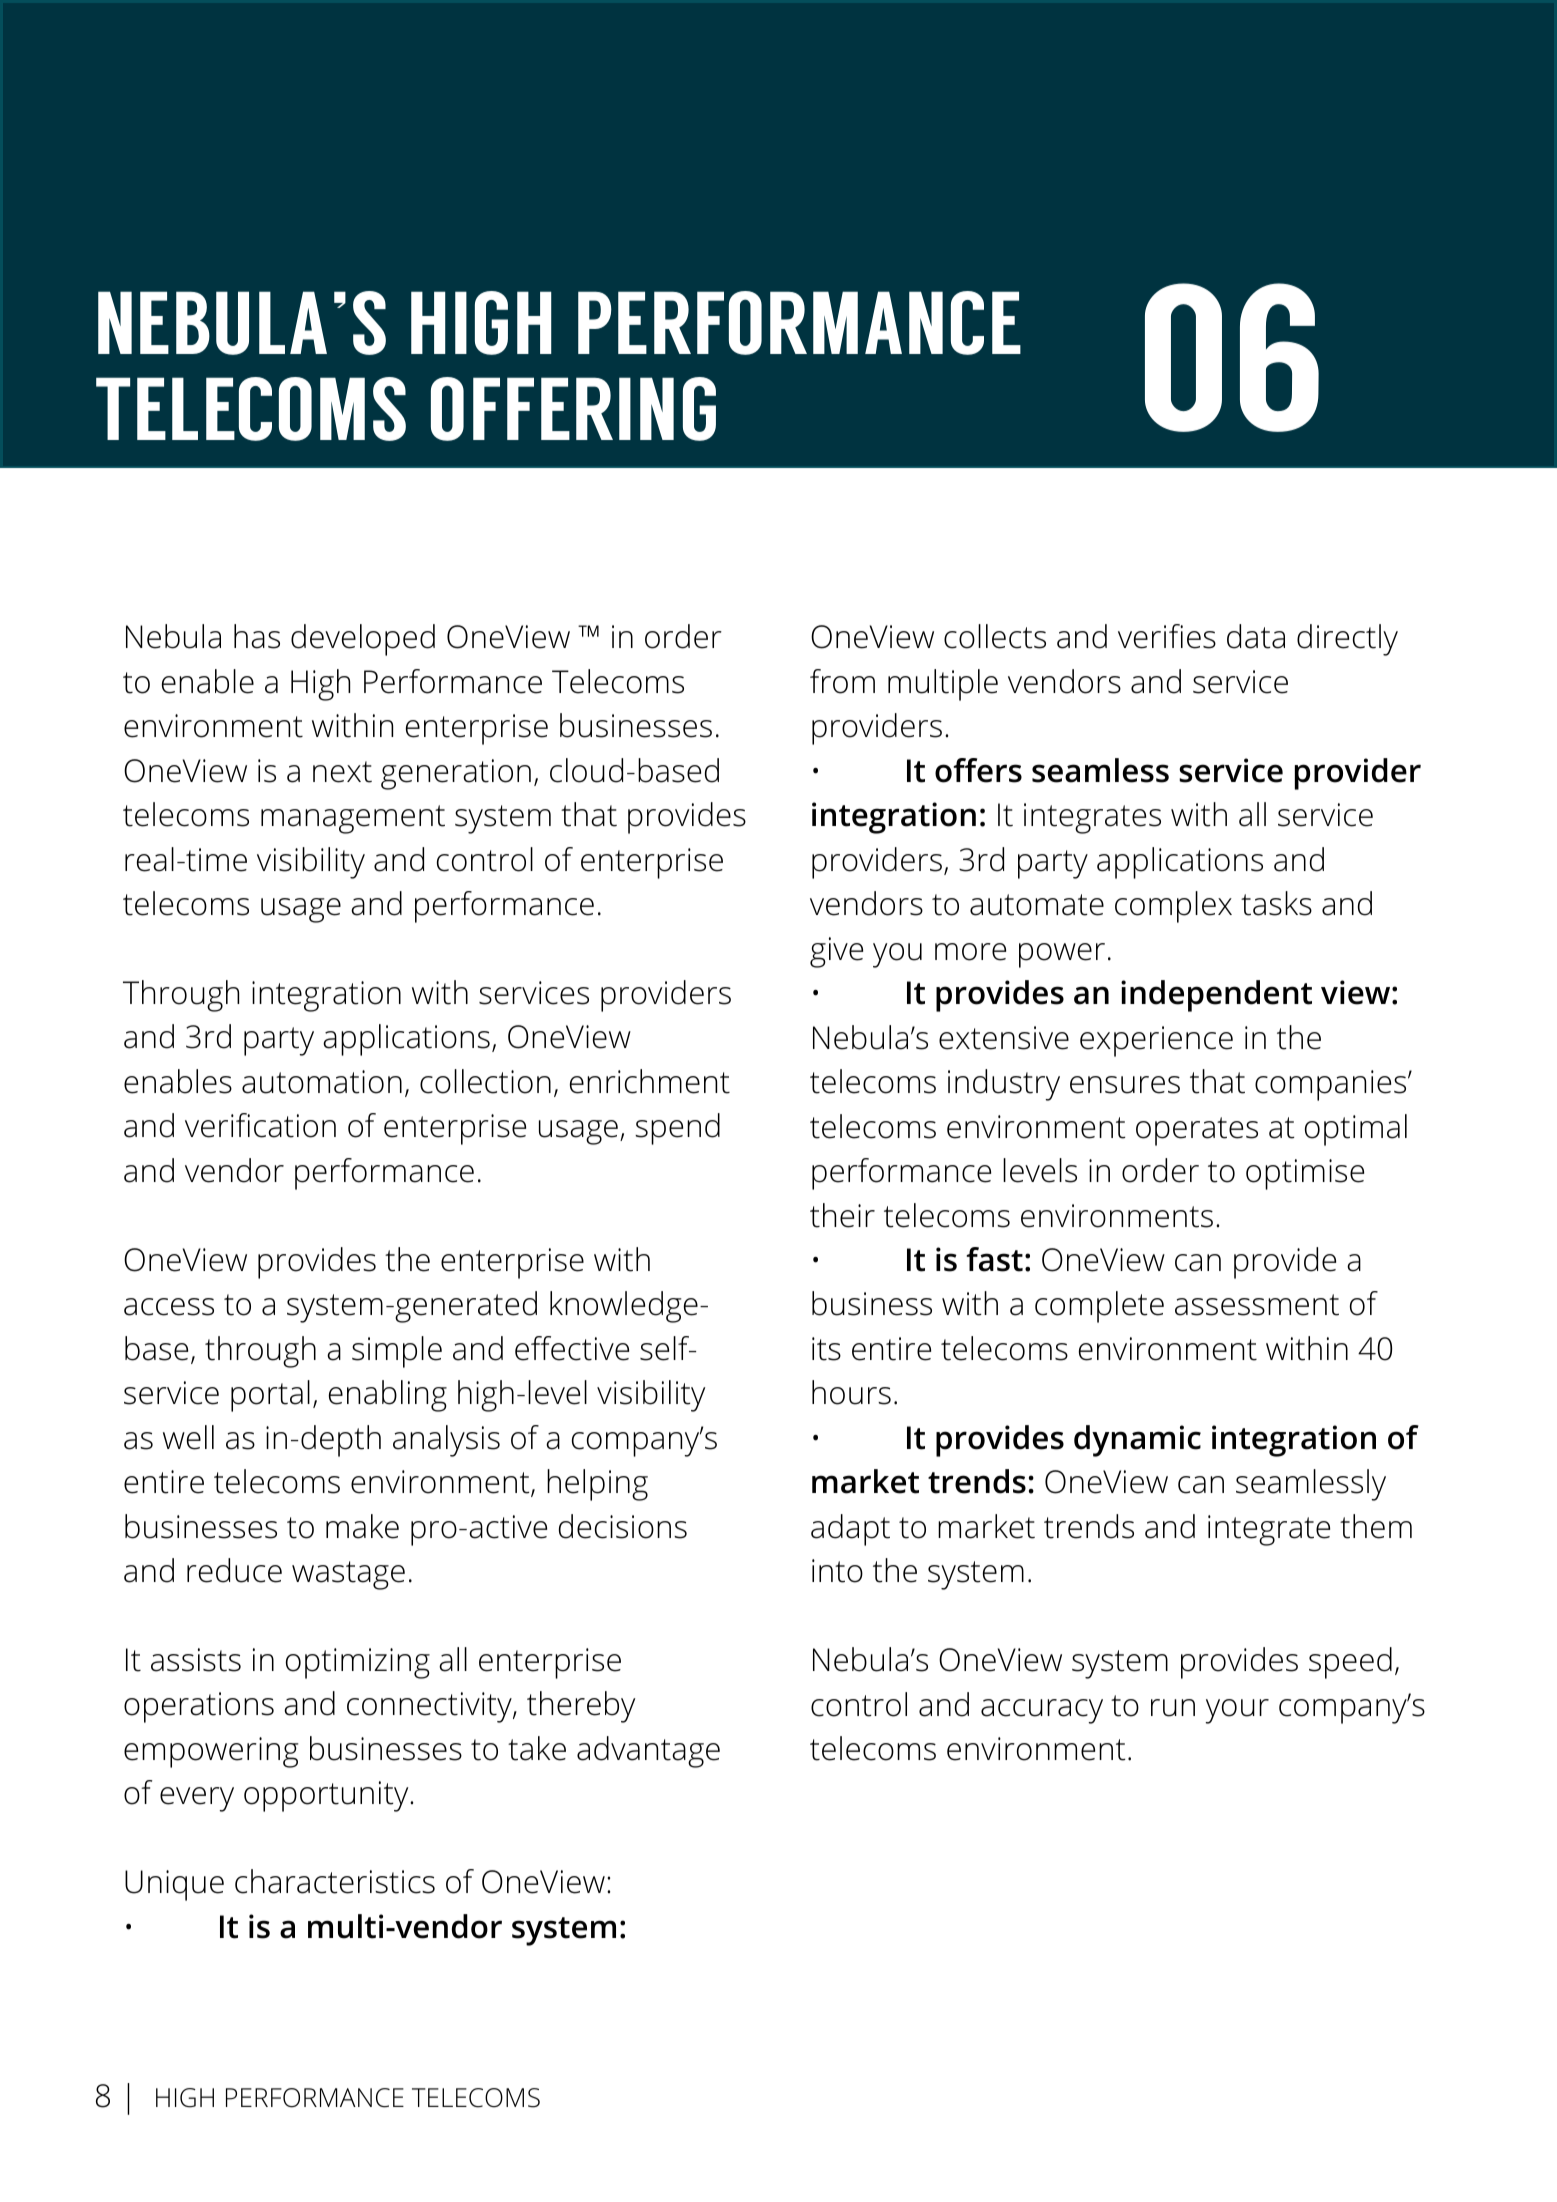  Describe the element at coordinates (573, 409) in the document. I see `OFFERING` at that location.
